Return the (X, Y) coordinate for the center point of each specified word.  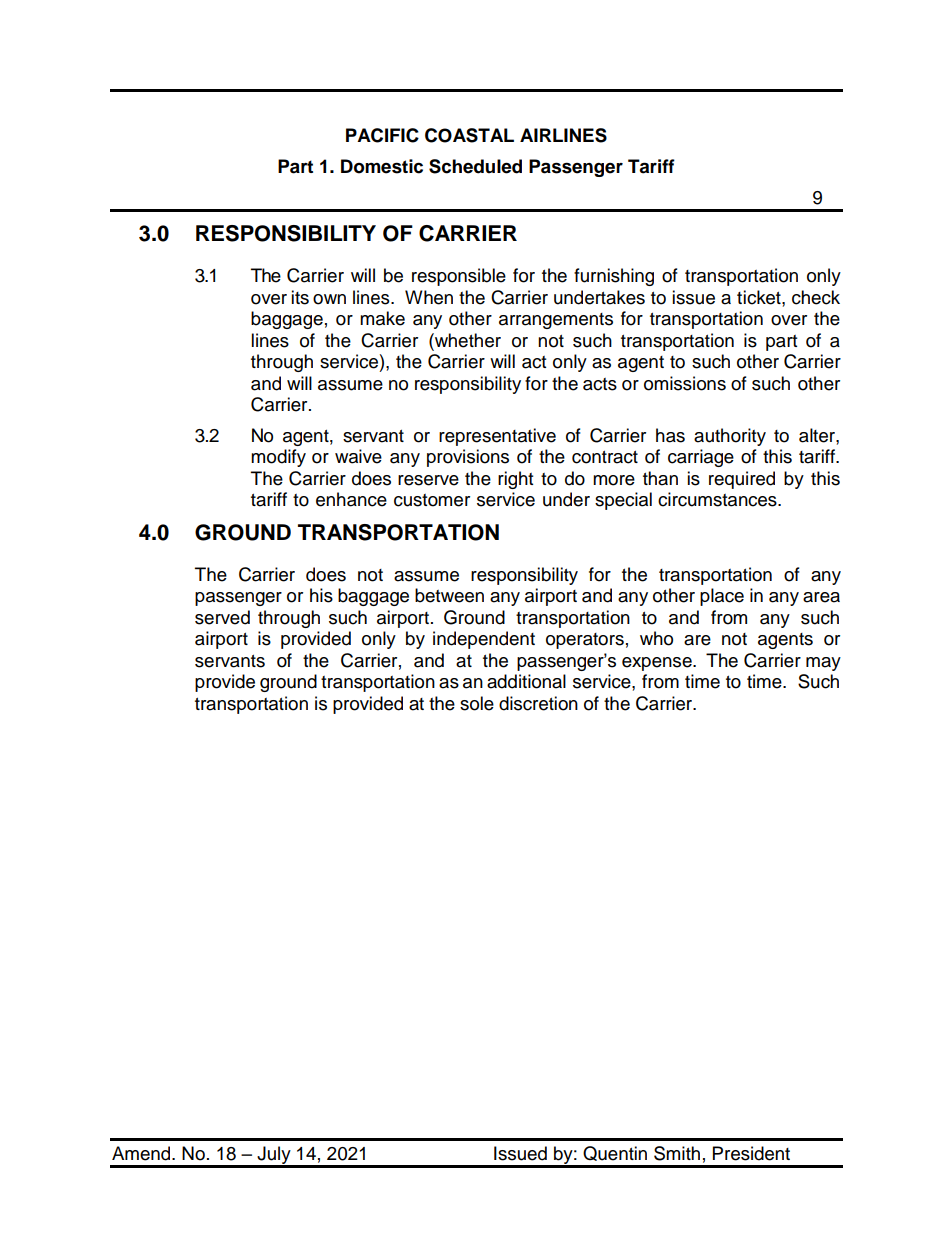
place (722, 597)
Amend (142, 1153)
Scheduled (475, 166)
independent (484, 640)
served (222, 617)
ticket (760, 297)
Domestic (382, 166)
